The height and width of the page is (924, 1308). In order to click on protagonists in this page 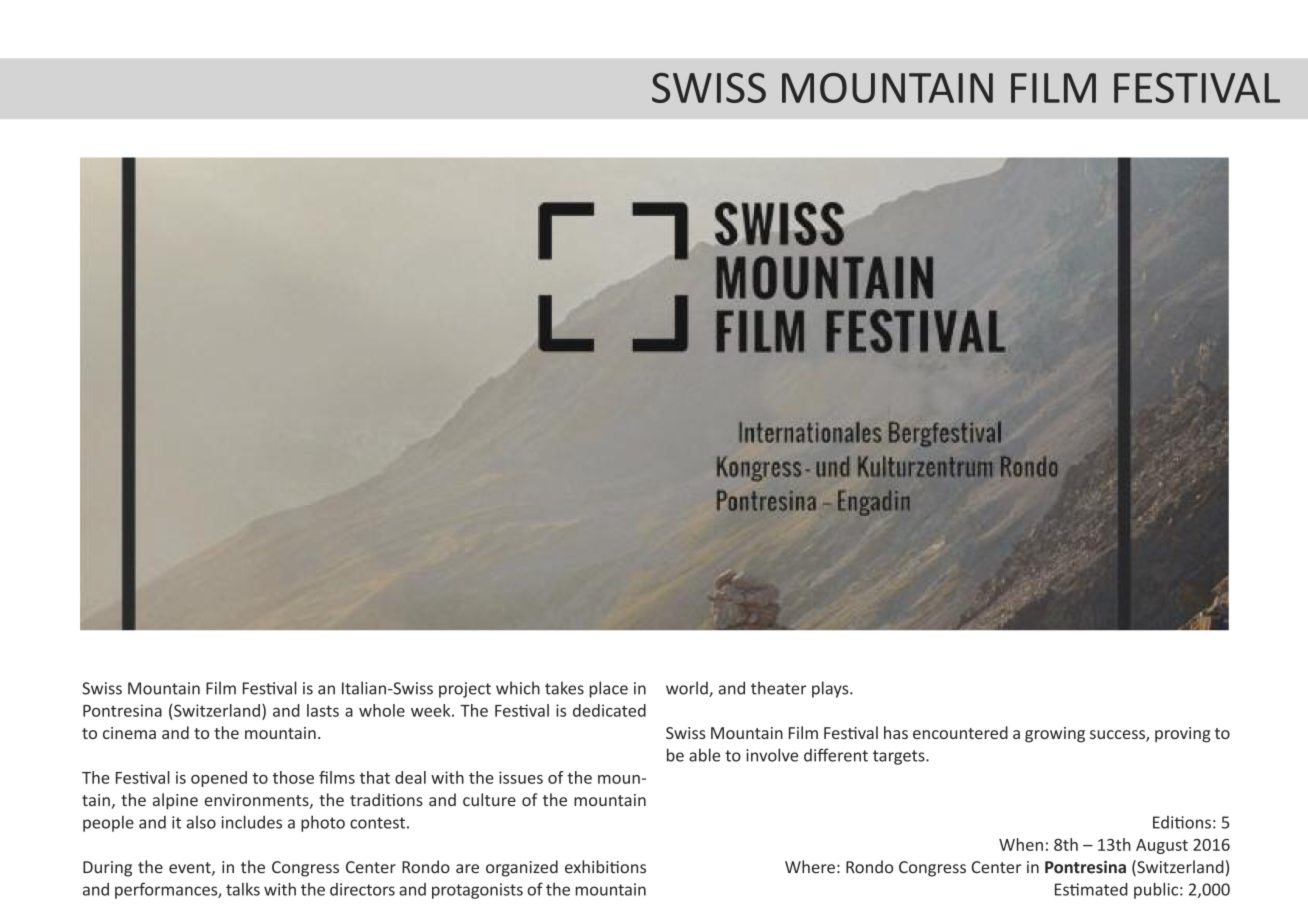, I will do `click(477, 891)`.
